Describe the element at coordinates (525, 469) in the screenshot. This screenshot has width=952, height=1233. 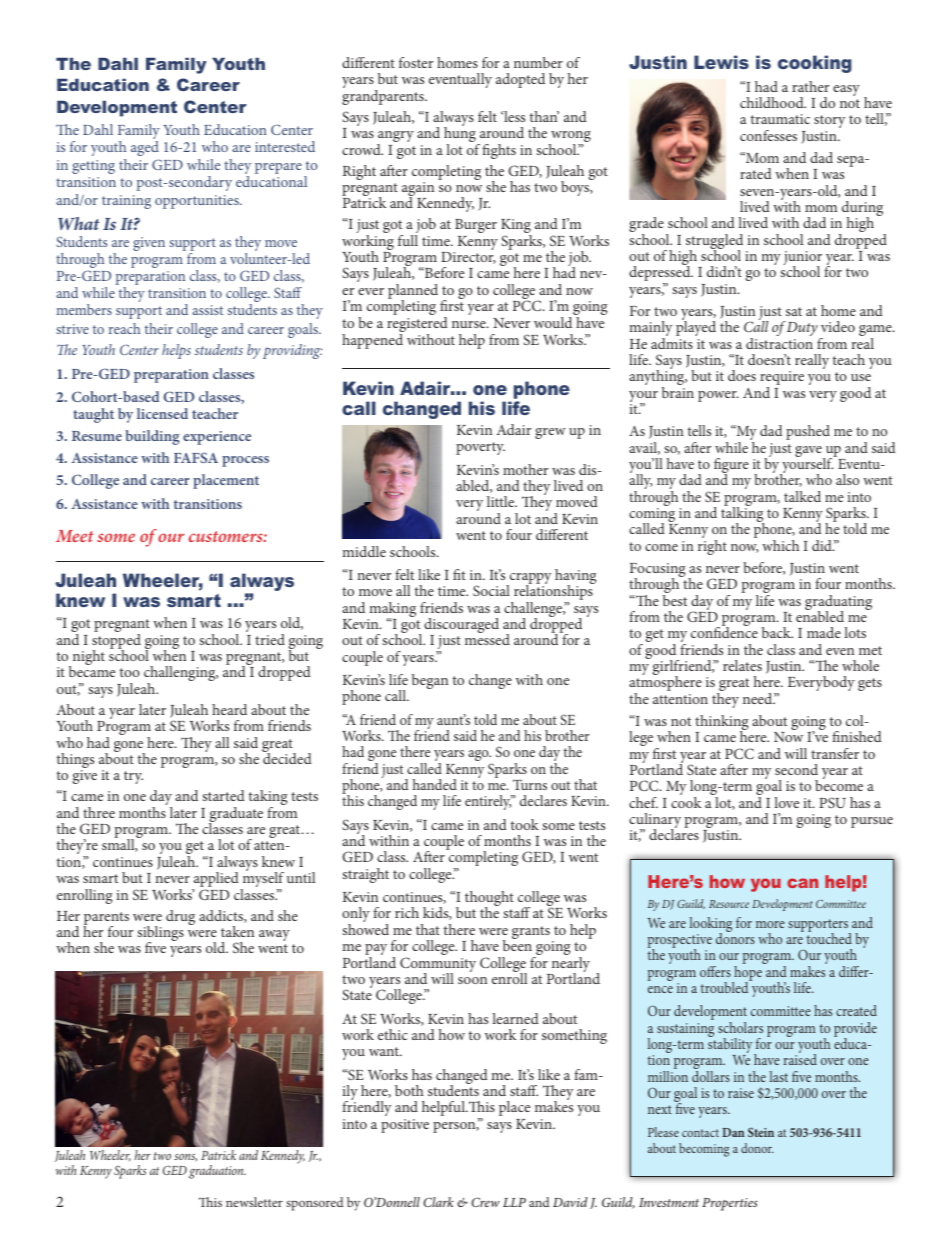
I see `mother` at that location.
